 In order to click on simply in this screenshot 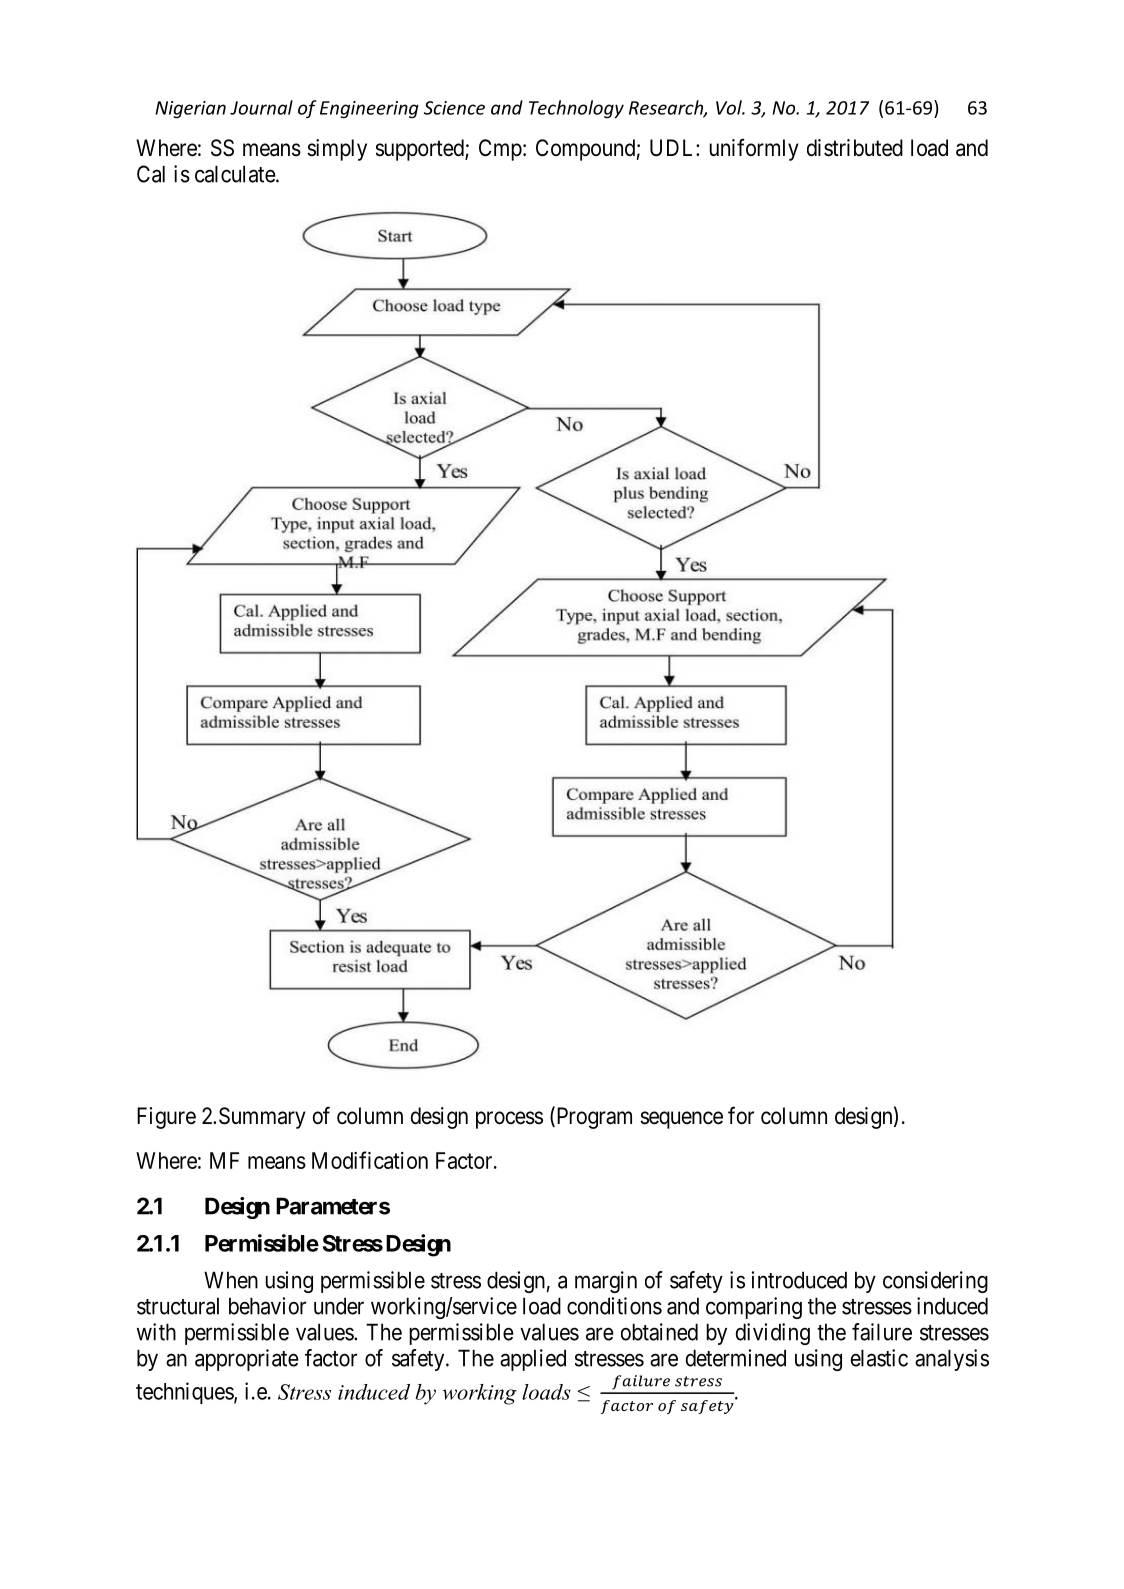, I will do `click(337, 150)`.
